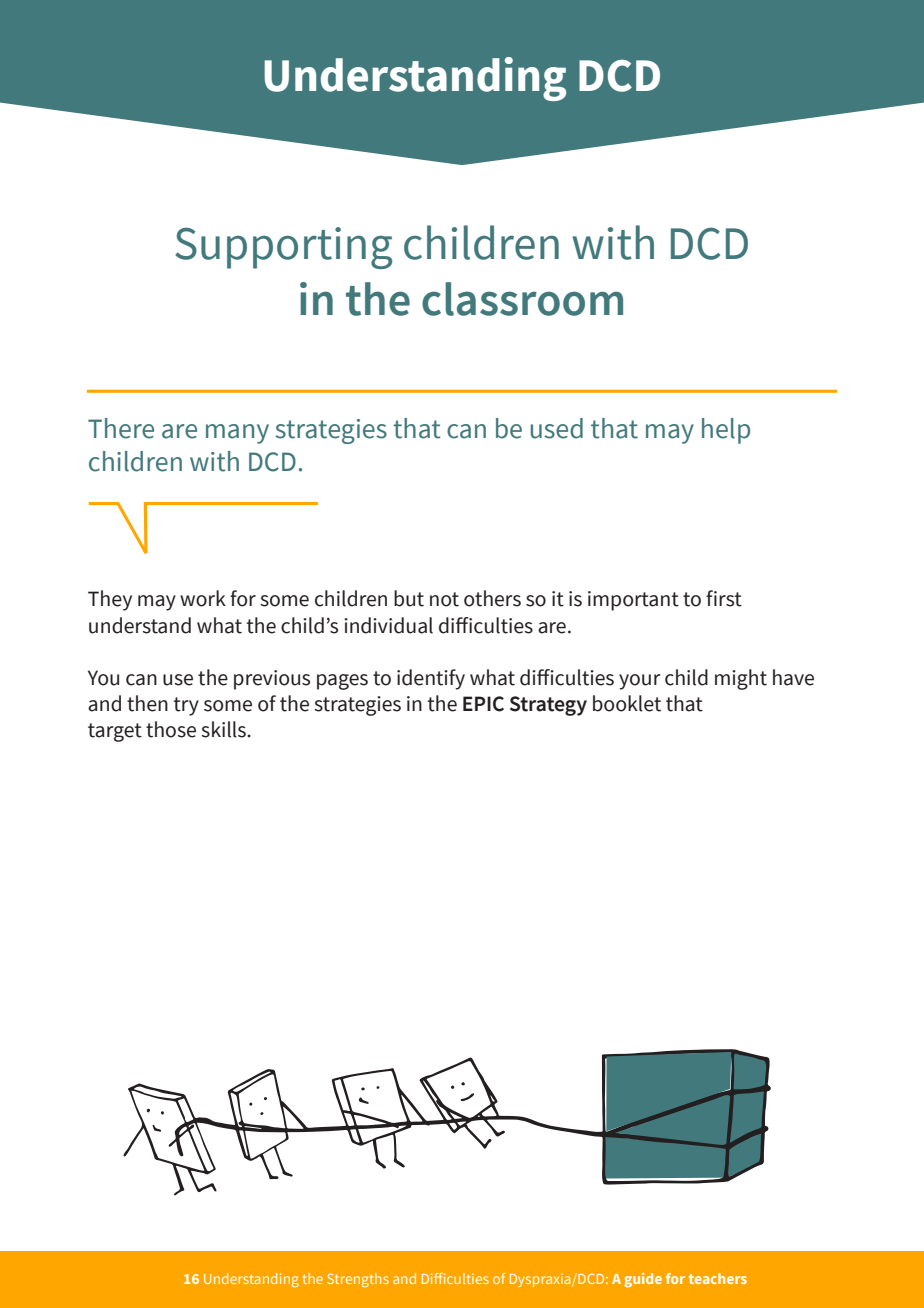 This page has height=1308, width=924. What do you see at coordinates (186, 706) in the page?
I see `try` at bounding box center [186, 706].
